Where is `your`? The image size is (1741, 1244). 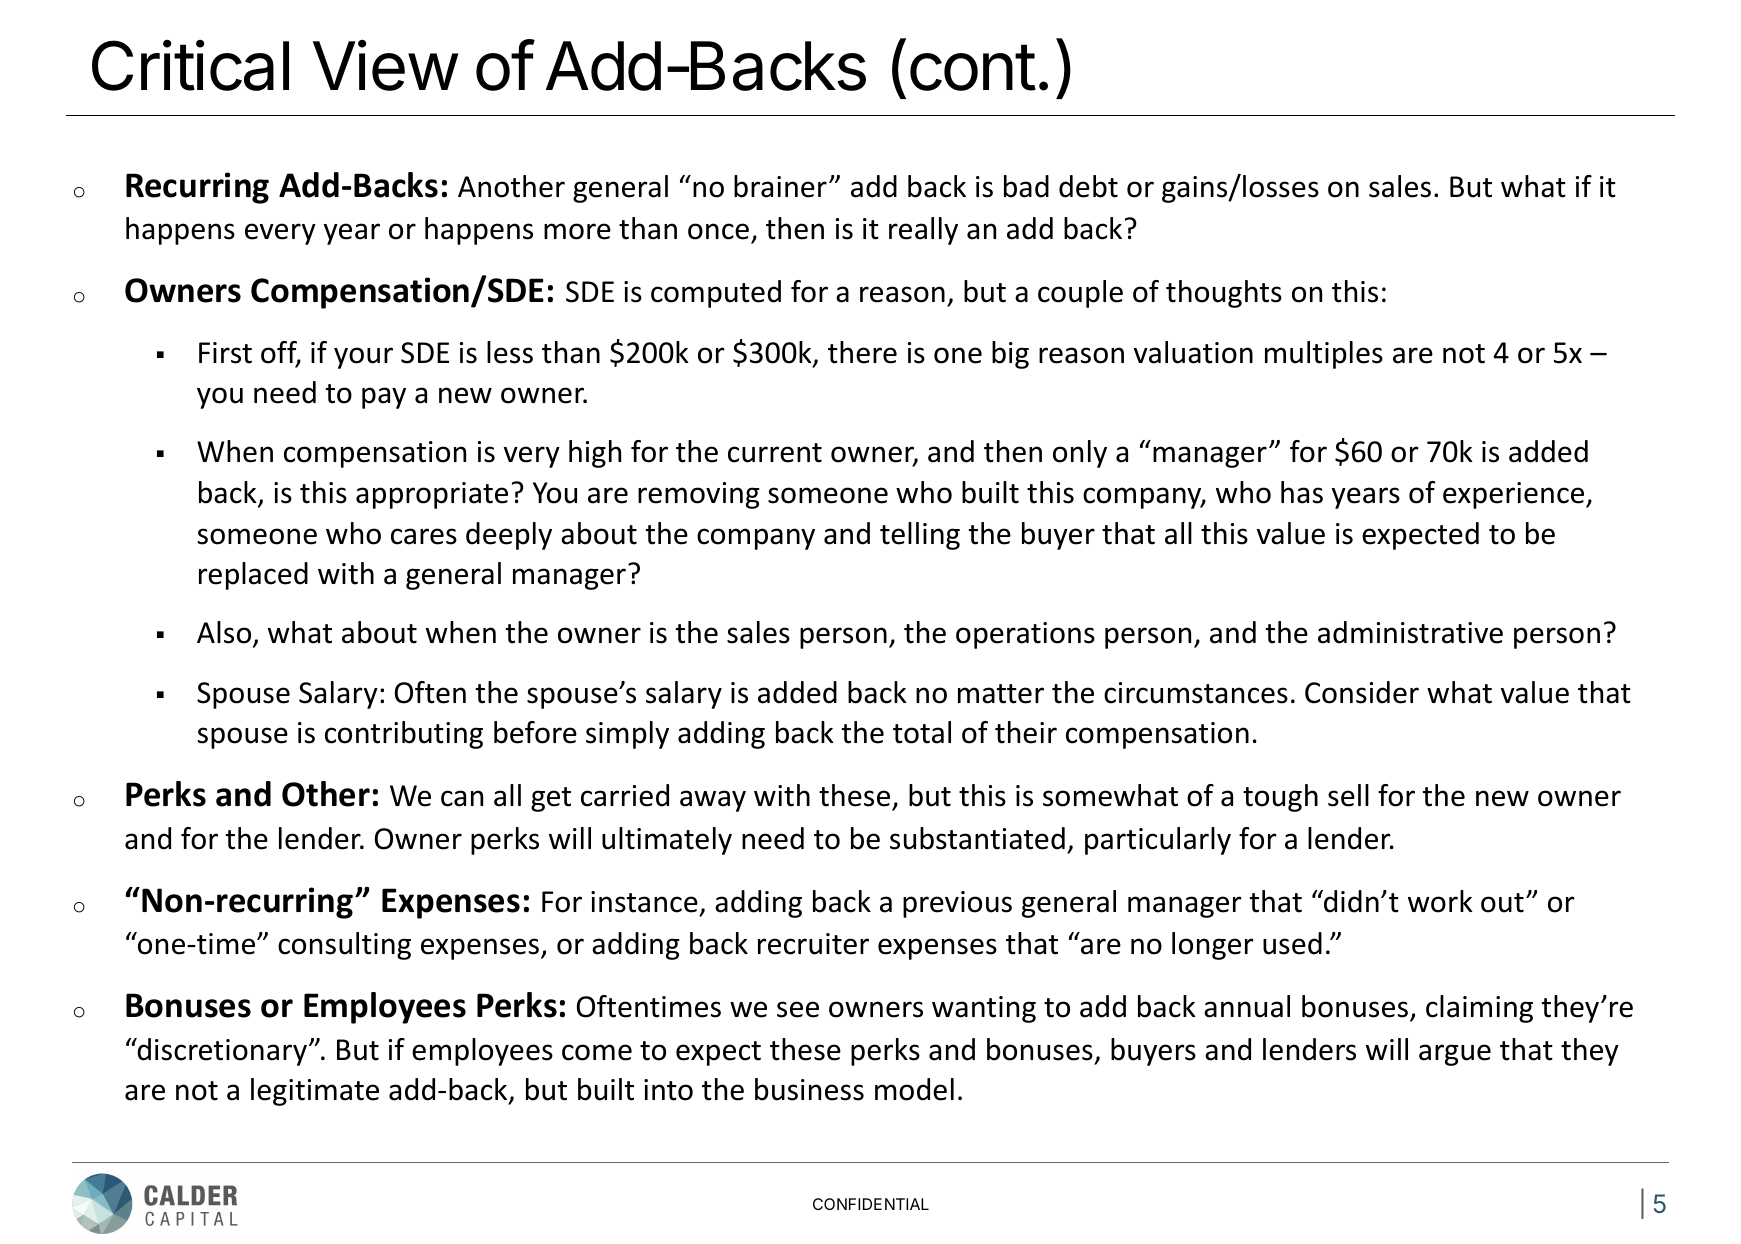
your is located at coordinates (363, 358).
